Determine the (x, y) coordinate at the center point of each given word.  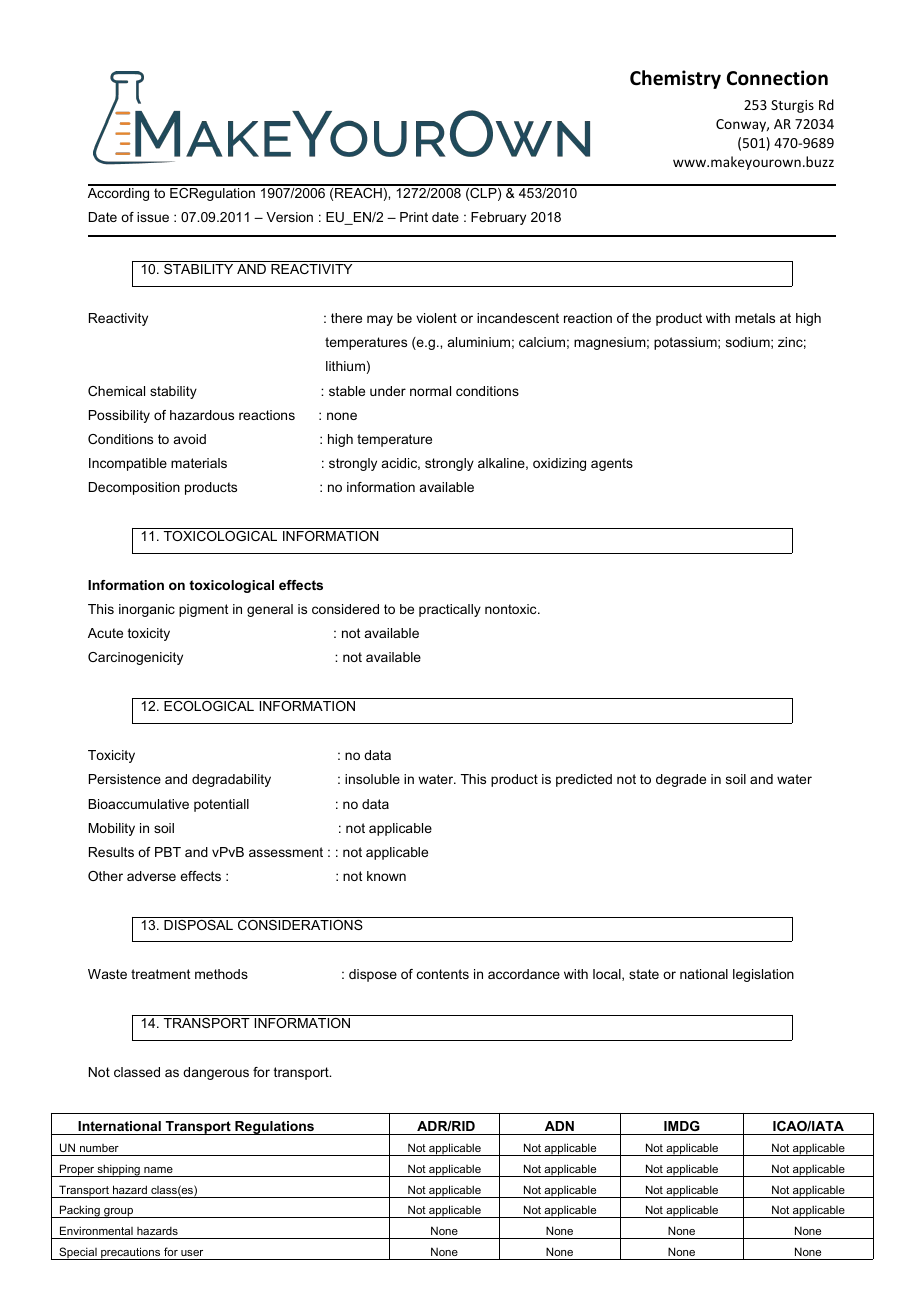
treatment (160, 974)
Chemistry (675, 79)
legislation (763, 975)
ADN (559, 1126)
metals (755, 318)
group (119, 1213)
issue (153, 217)
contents (443, 974)
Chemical (116, 391)
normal (430, 391)
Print (414, 217)
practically (450, 610)
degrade (681, 780)
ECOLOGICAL (209, 706)
